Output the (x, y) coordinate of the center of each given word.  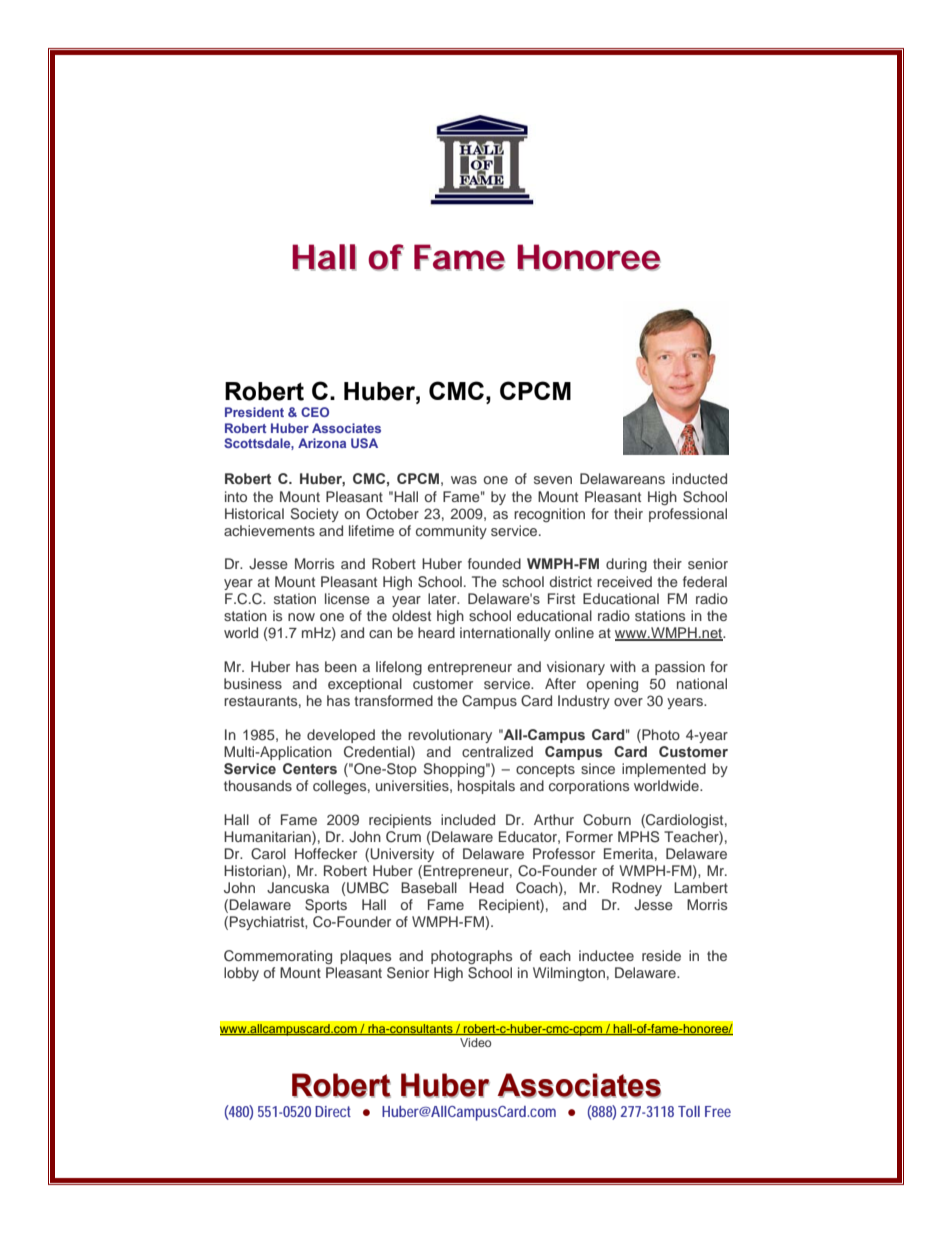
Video (475, 1042)
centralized (497, 751)
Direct (333, 1111)
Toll (689, 1111)
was (464, 480)
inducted (699, 478)
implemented (664, 770)
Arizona (322, 443)
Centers (310, 769)
